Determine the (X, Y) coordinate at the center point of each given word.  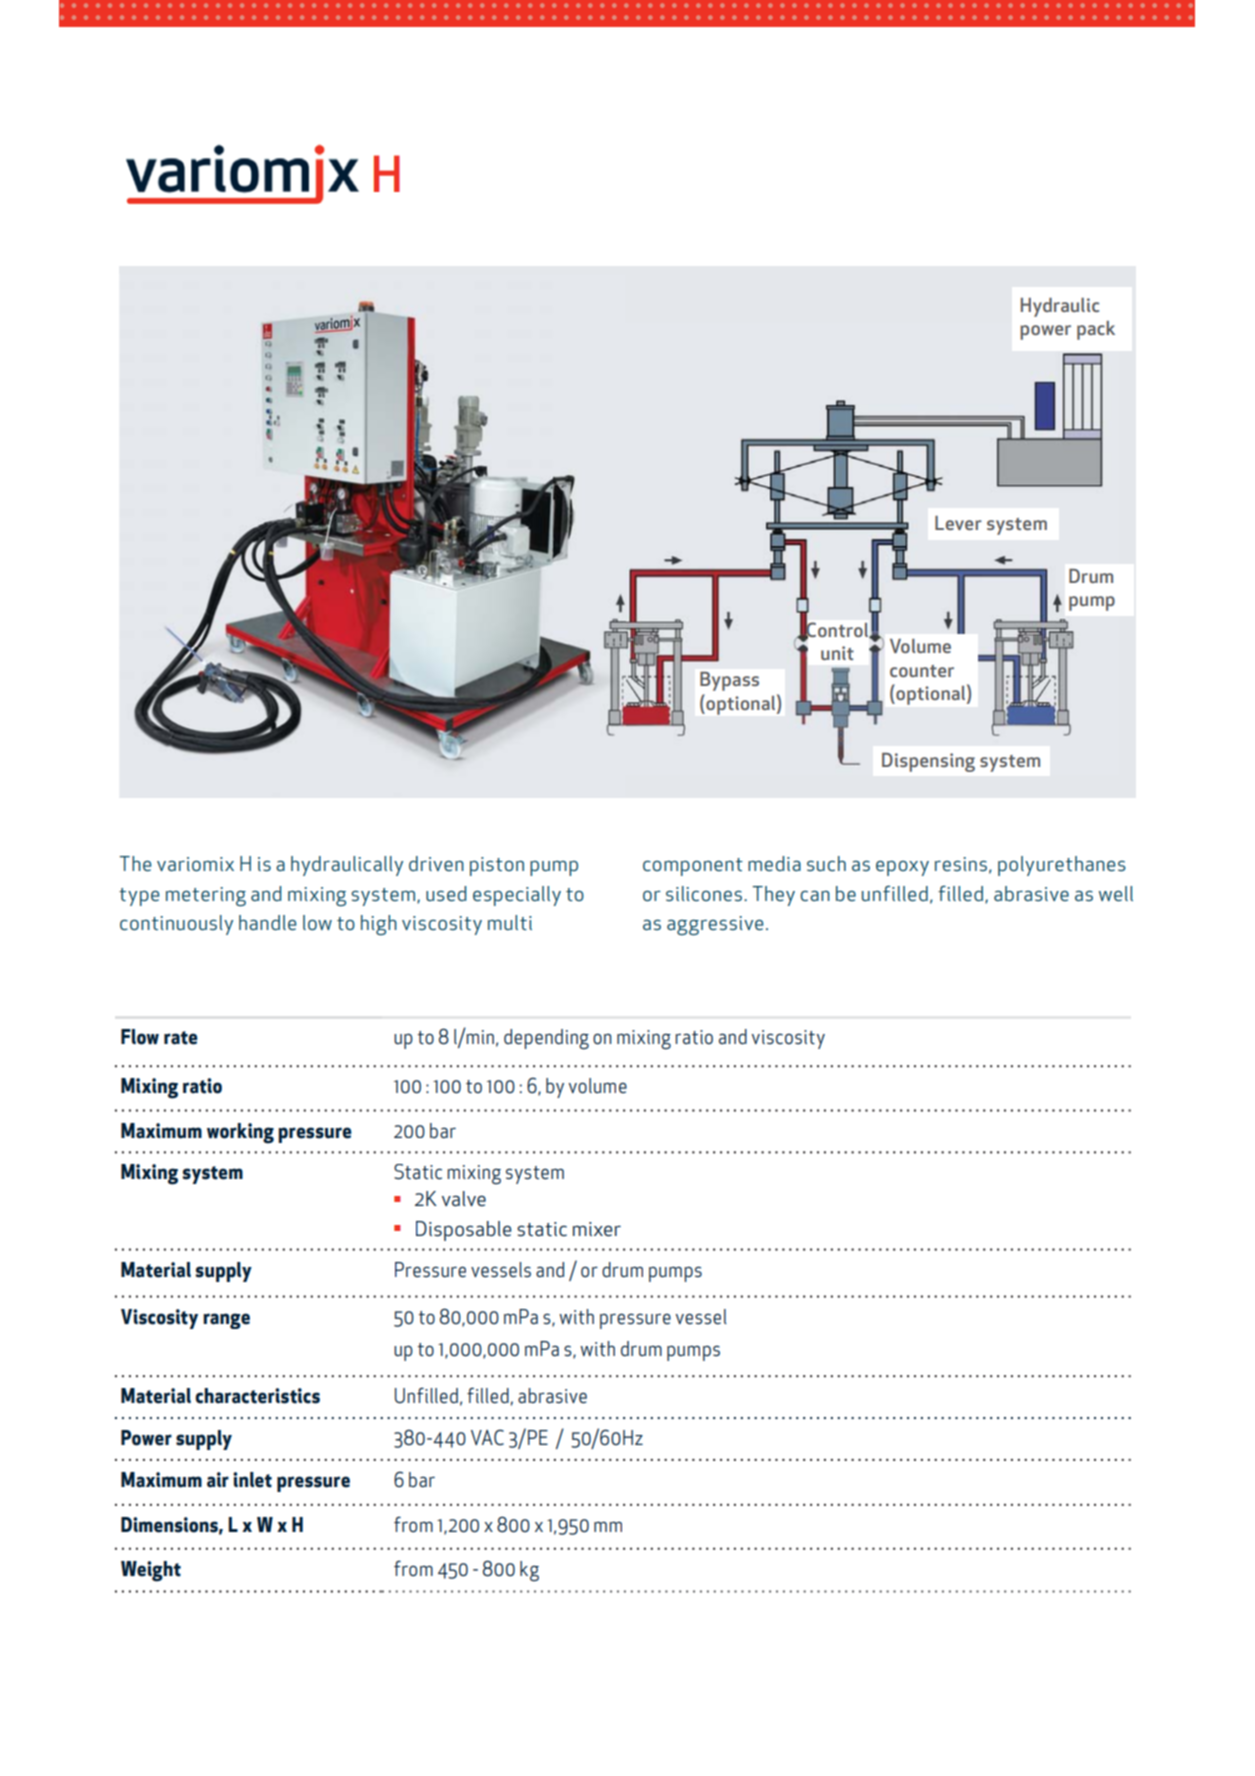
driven (436, 863)
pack (1096, 330)
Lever (958, 523)
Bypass (729, 681)
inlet (252, 1480)
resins (961, 864)
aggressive (715, 925)
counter (922, 671)
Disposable (464, 1231)
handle (267, 922)
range (226, 1321)
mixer (597, 1229)
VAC (487, 1437)
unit (837, 653)
